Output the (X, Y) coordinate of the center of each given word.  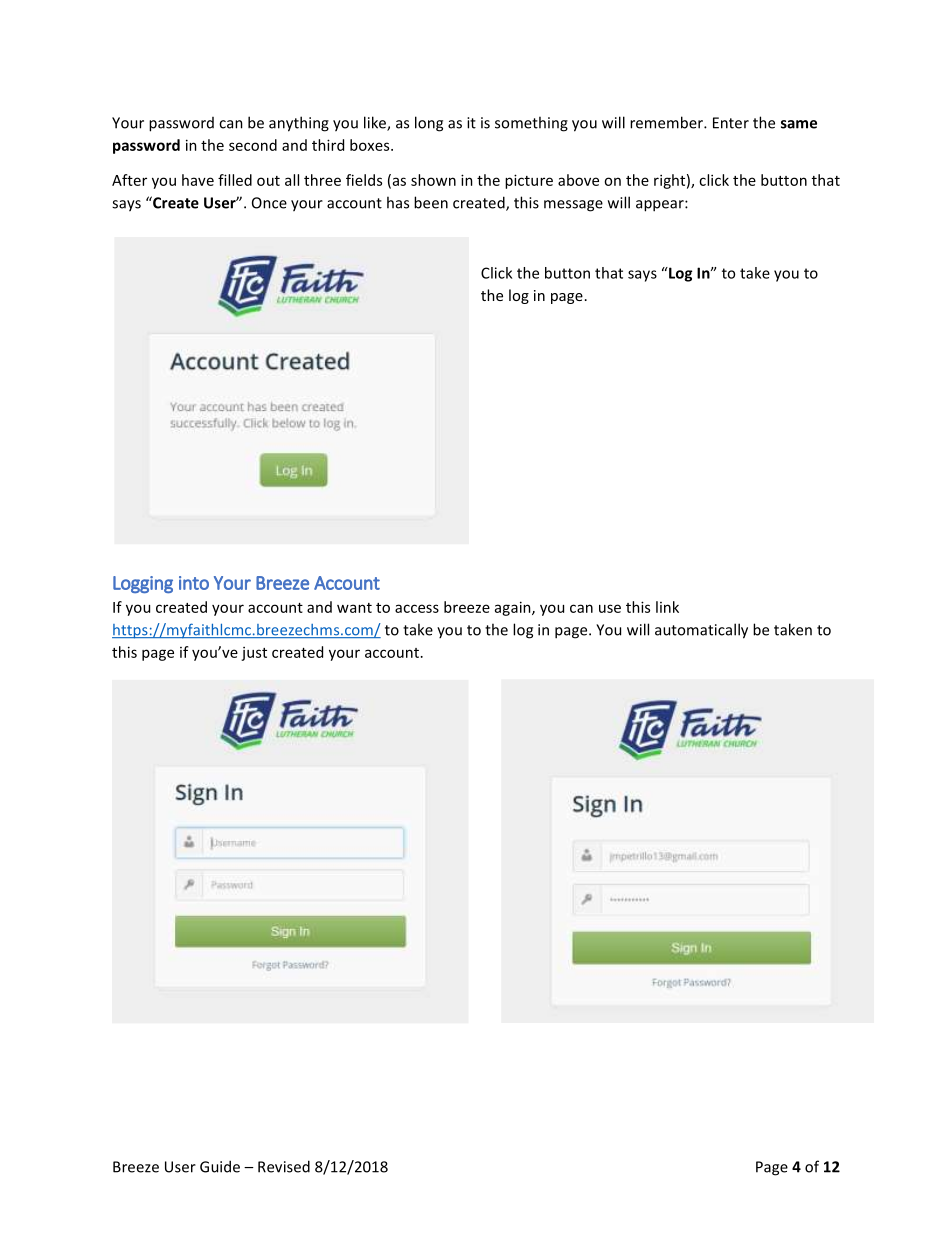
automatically (701, 631)
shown (433, 180)
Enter (731, 123)
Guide (220, 1166)
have (198, 180)
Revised (284, 1166)
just (254, 654)
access (417, 608)
